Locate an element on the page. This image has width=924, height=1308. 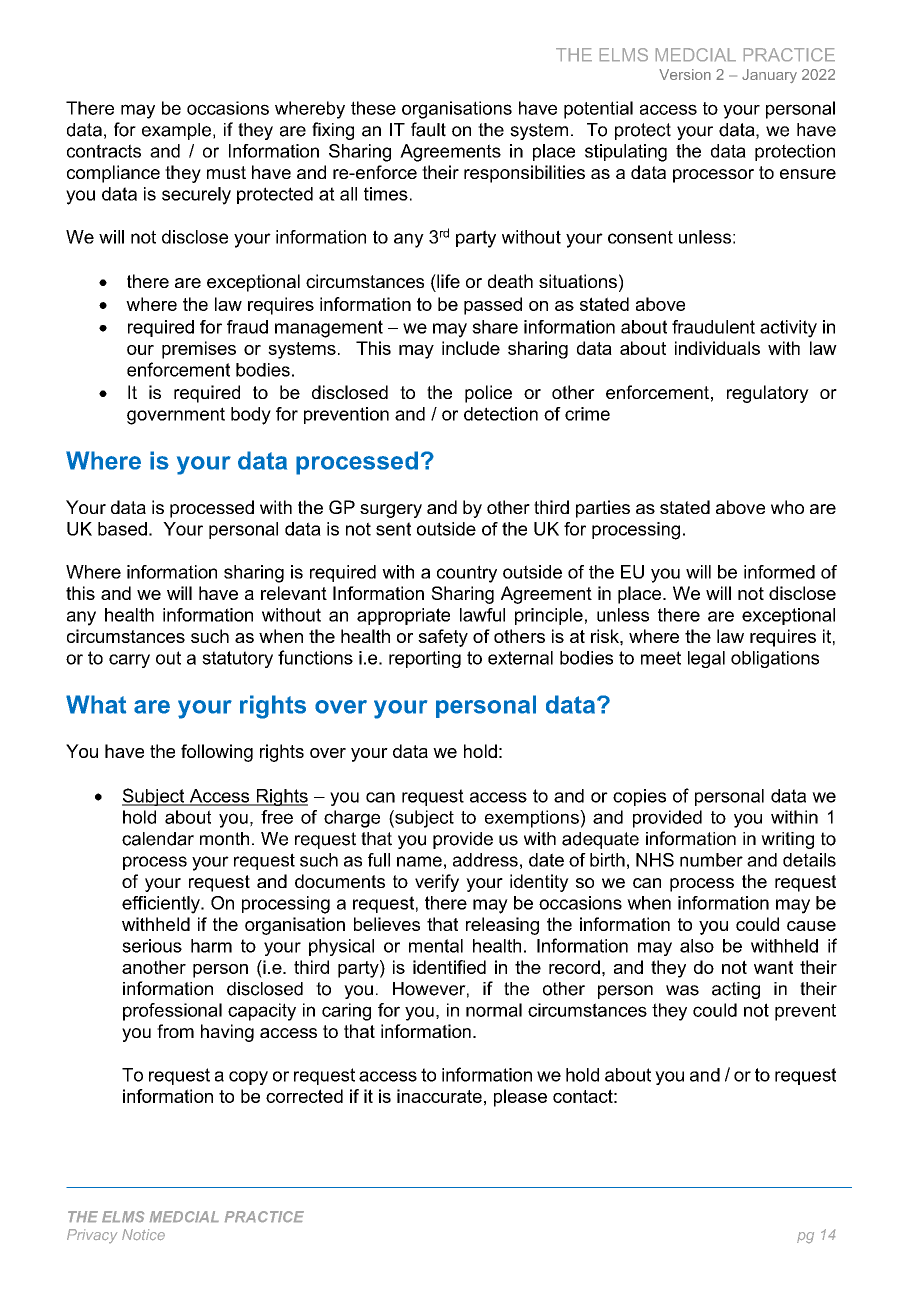
example is located at coordinates (176, 131).
